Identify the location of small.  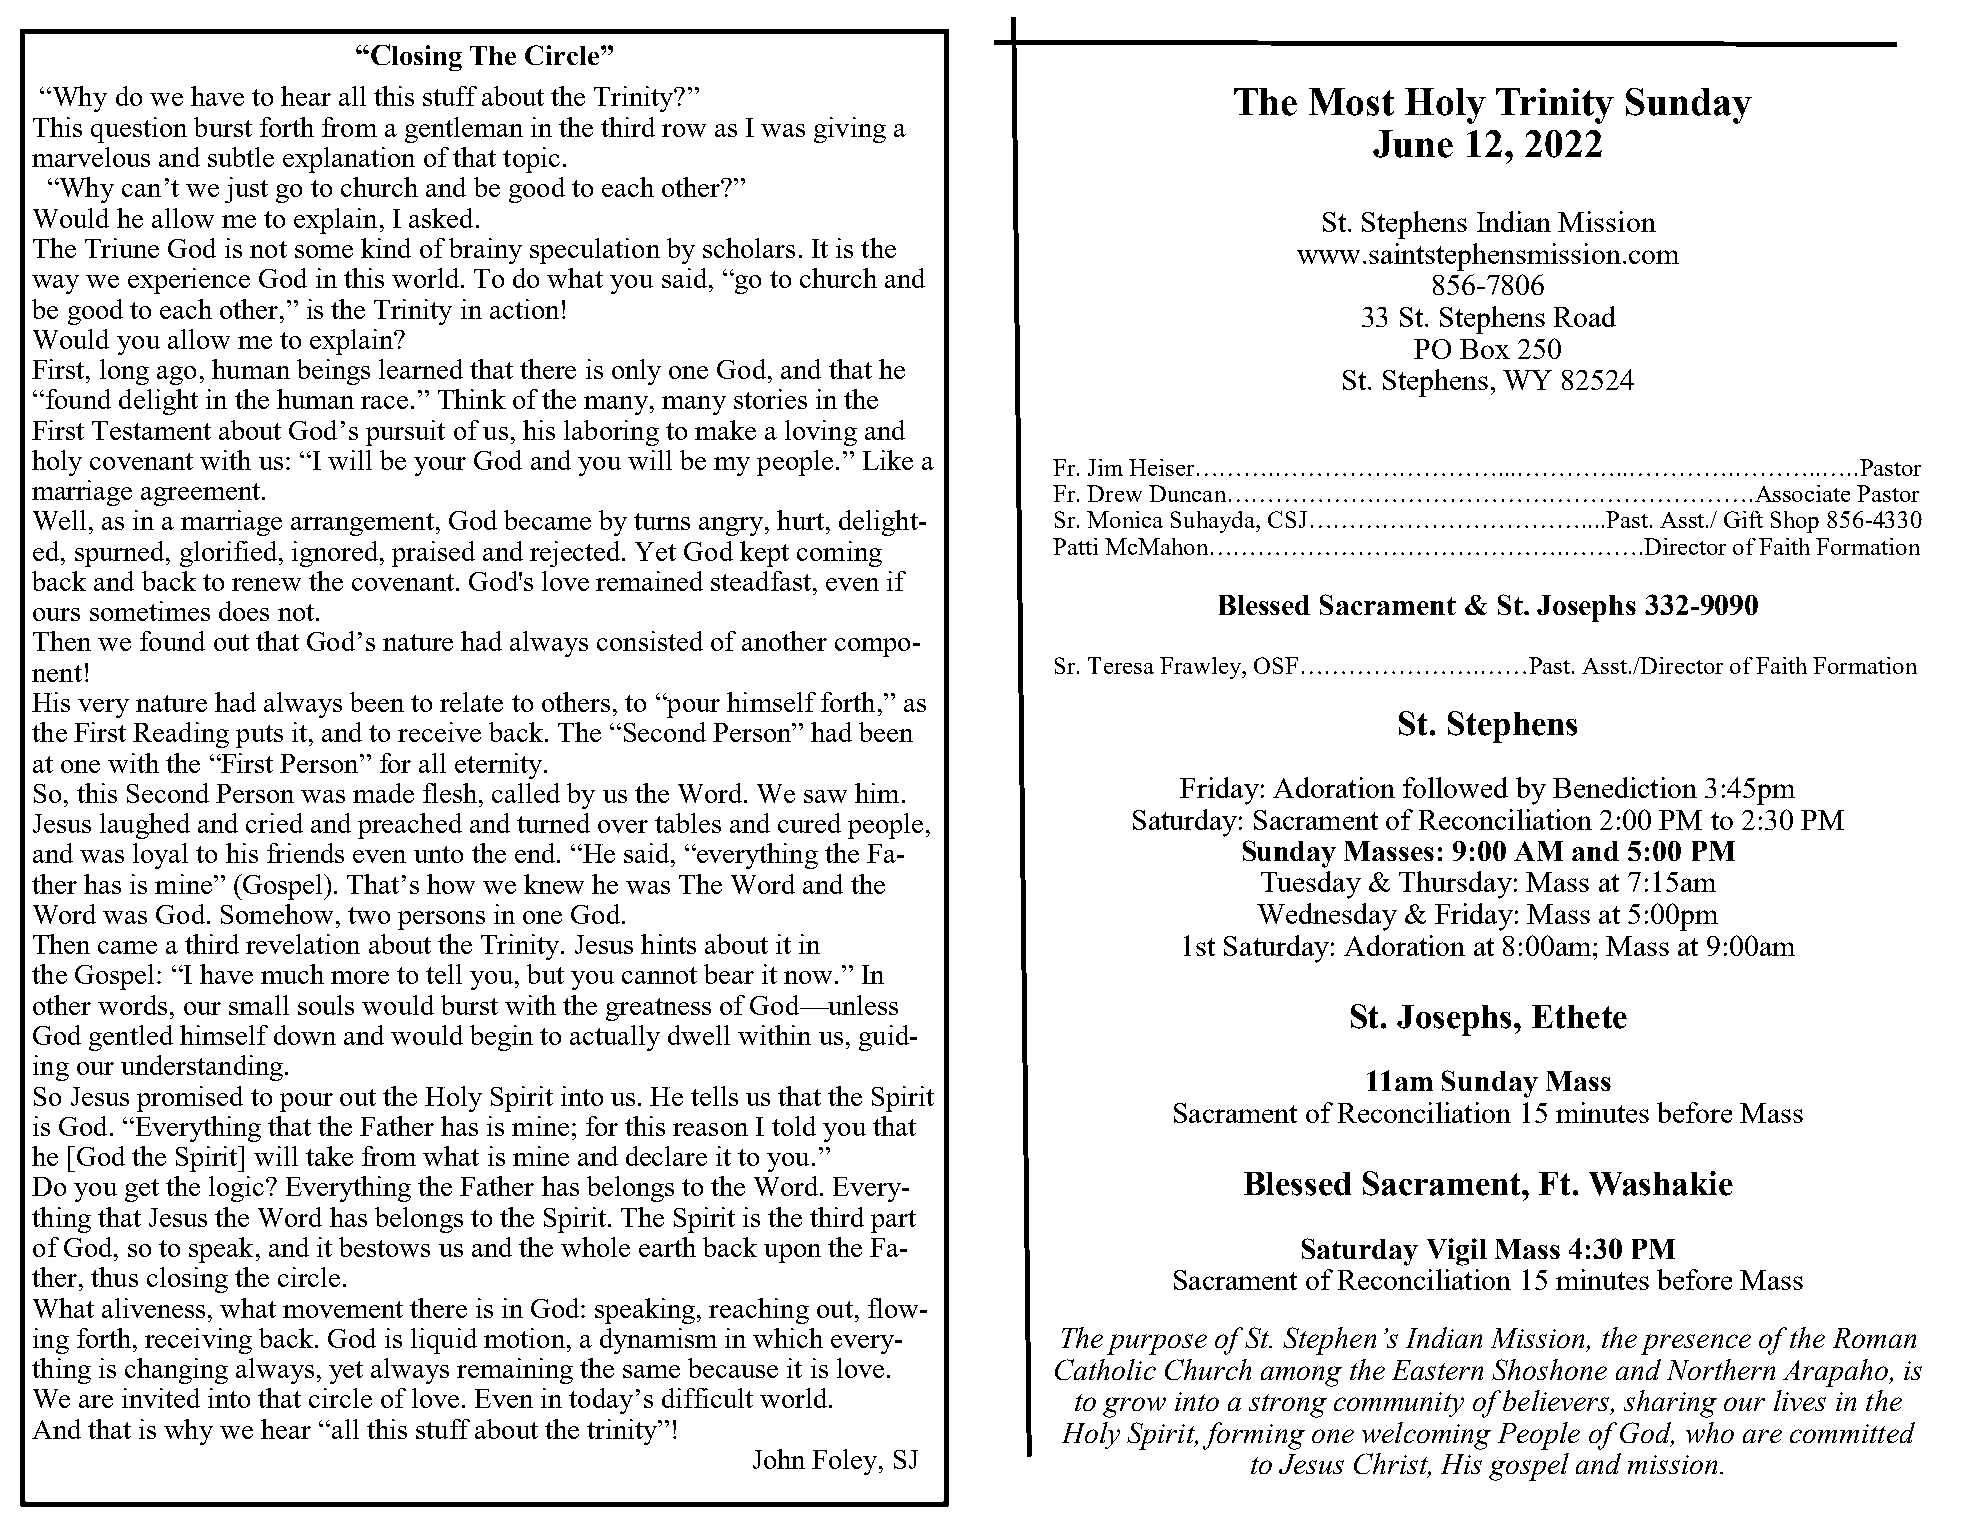
(259, 1005).
